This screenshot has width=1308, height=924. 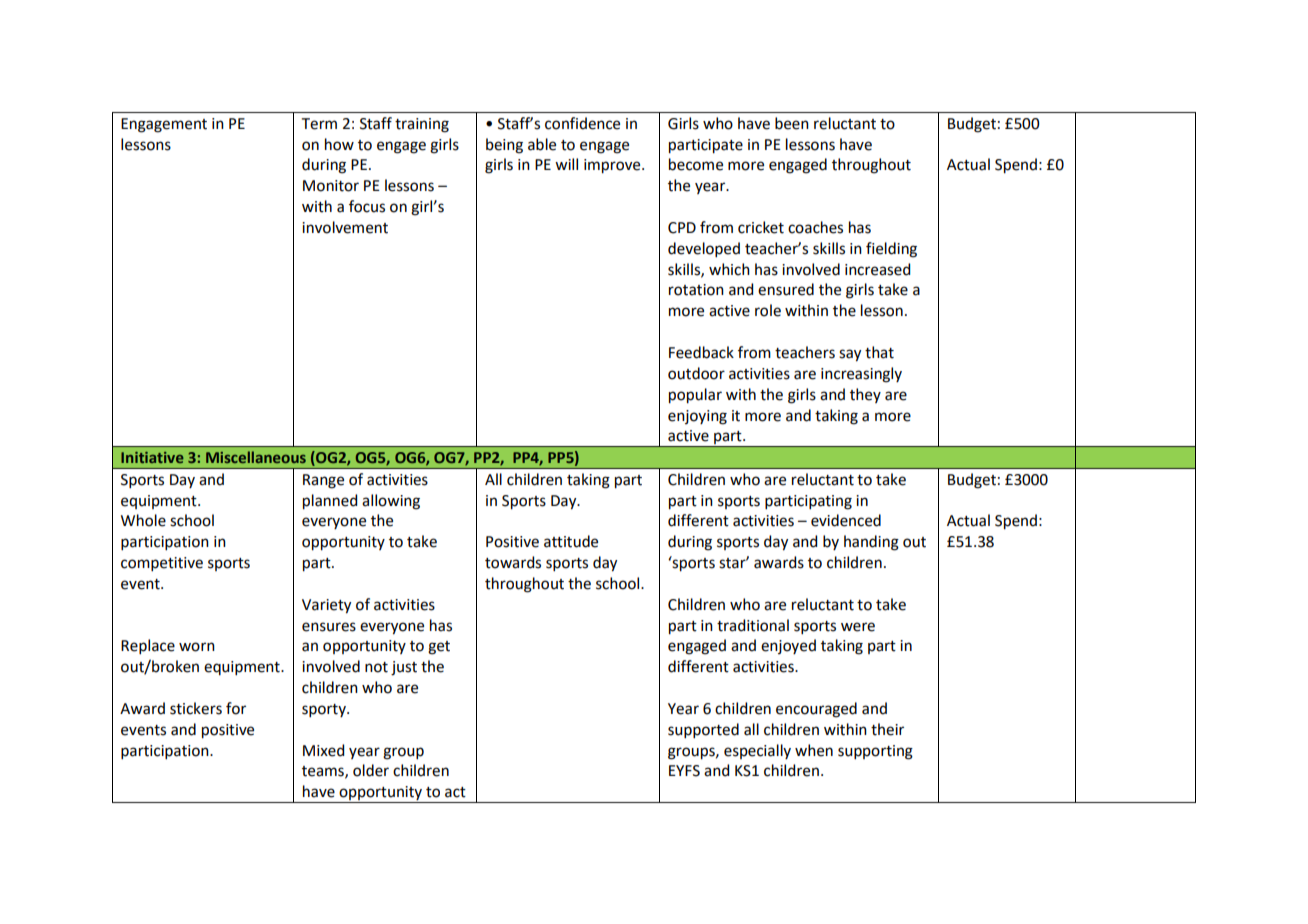 I want to click on allowing, so click(x=391, y=502).
